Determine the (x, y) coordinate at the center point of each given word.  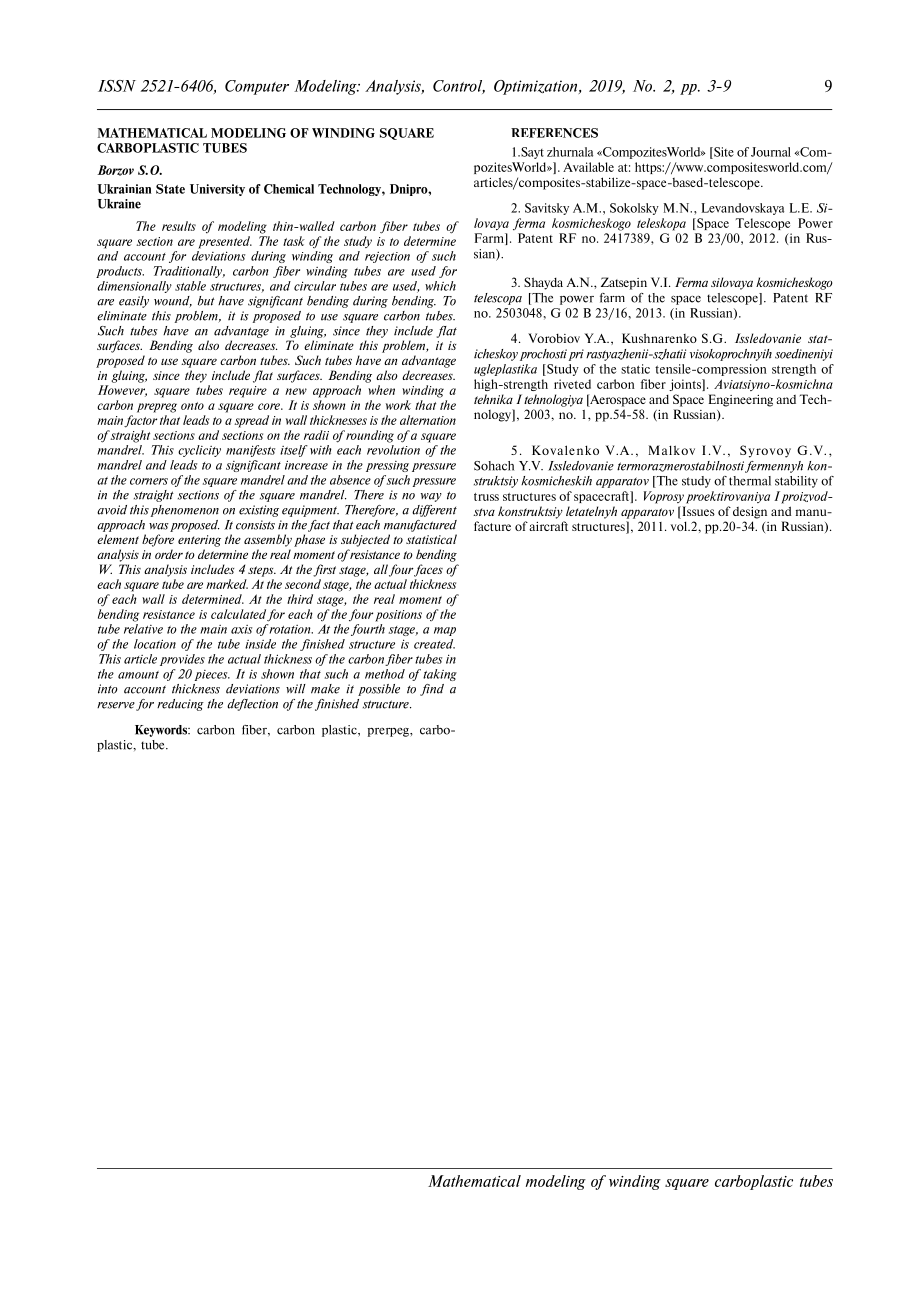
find (432, 690)
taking (440, 675)
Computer (257, 87)
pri (576, 355)
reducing (180, 705)
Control (459, 87)
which (440, 286)
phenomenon (185, 511)
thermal (750, 481)
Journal (771, 152)
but (206, 301)
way (431, 497)
